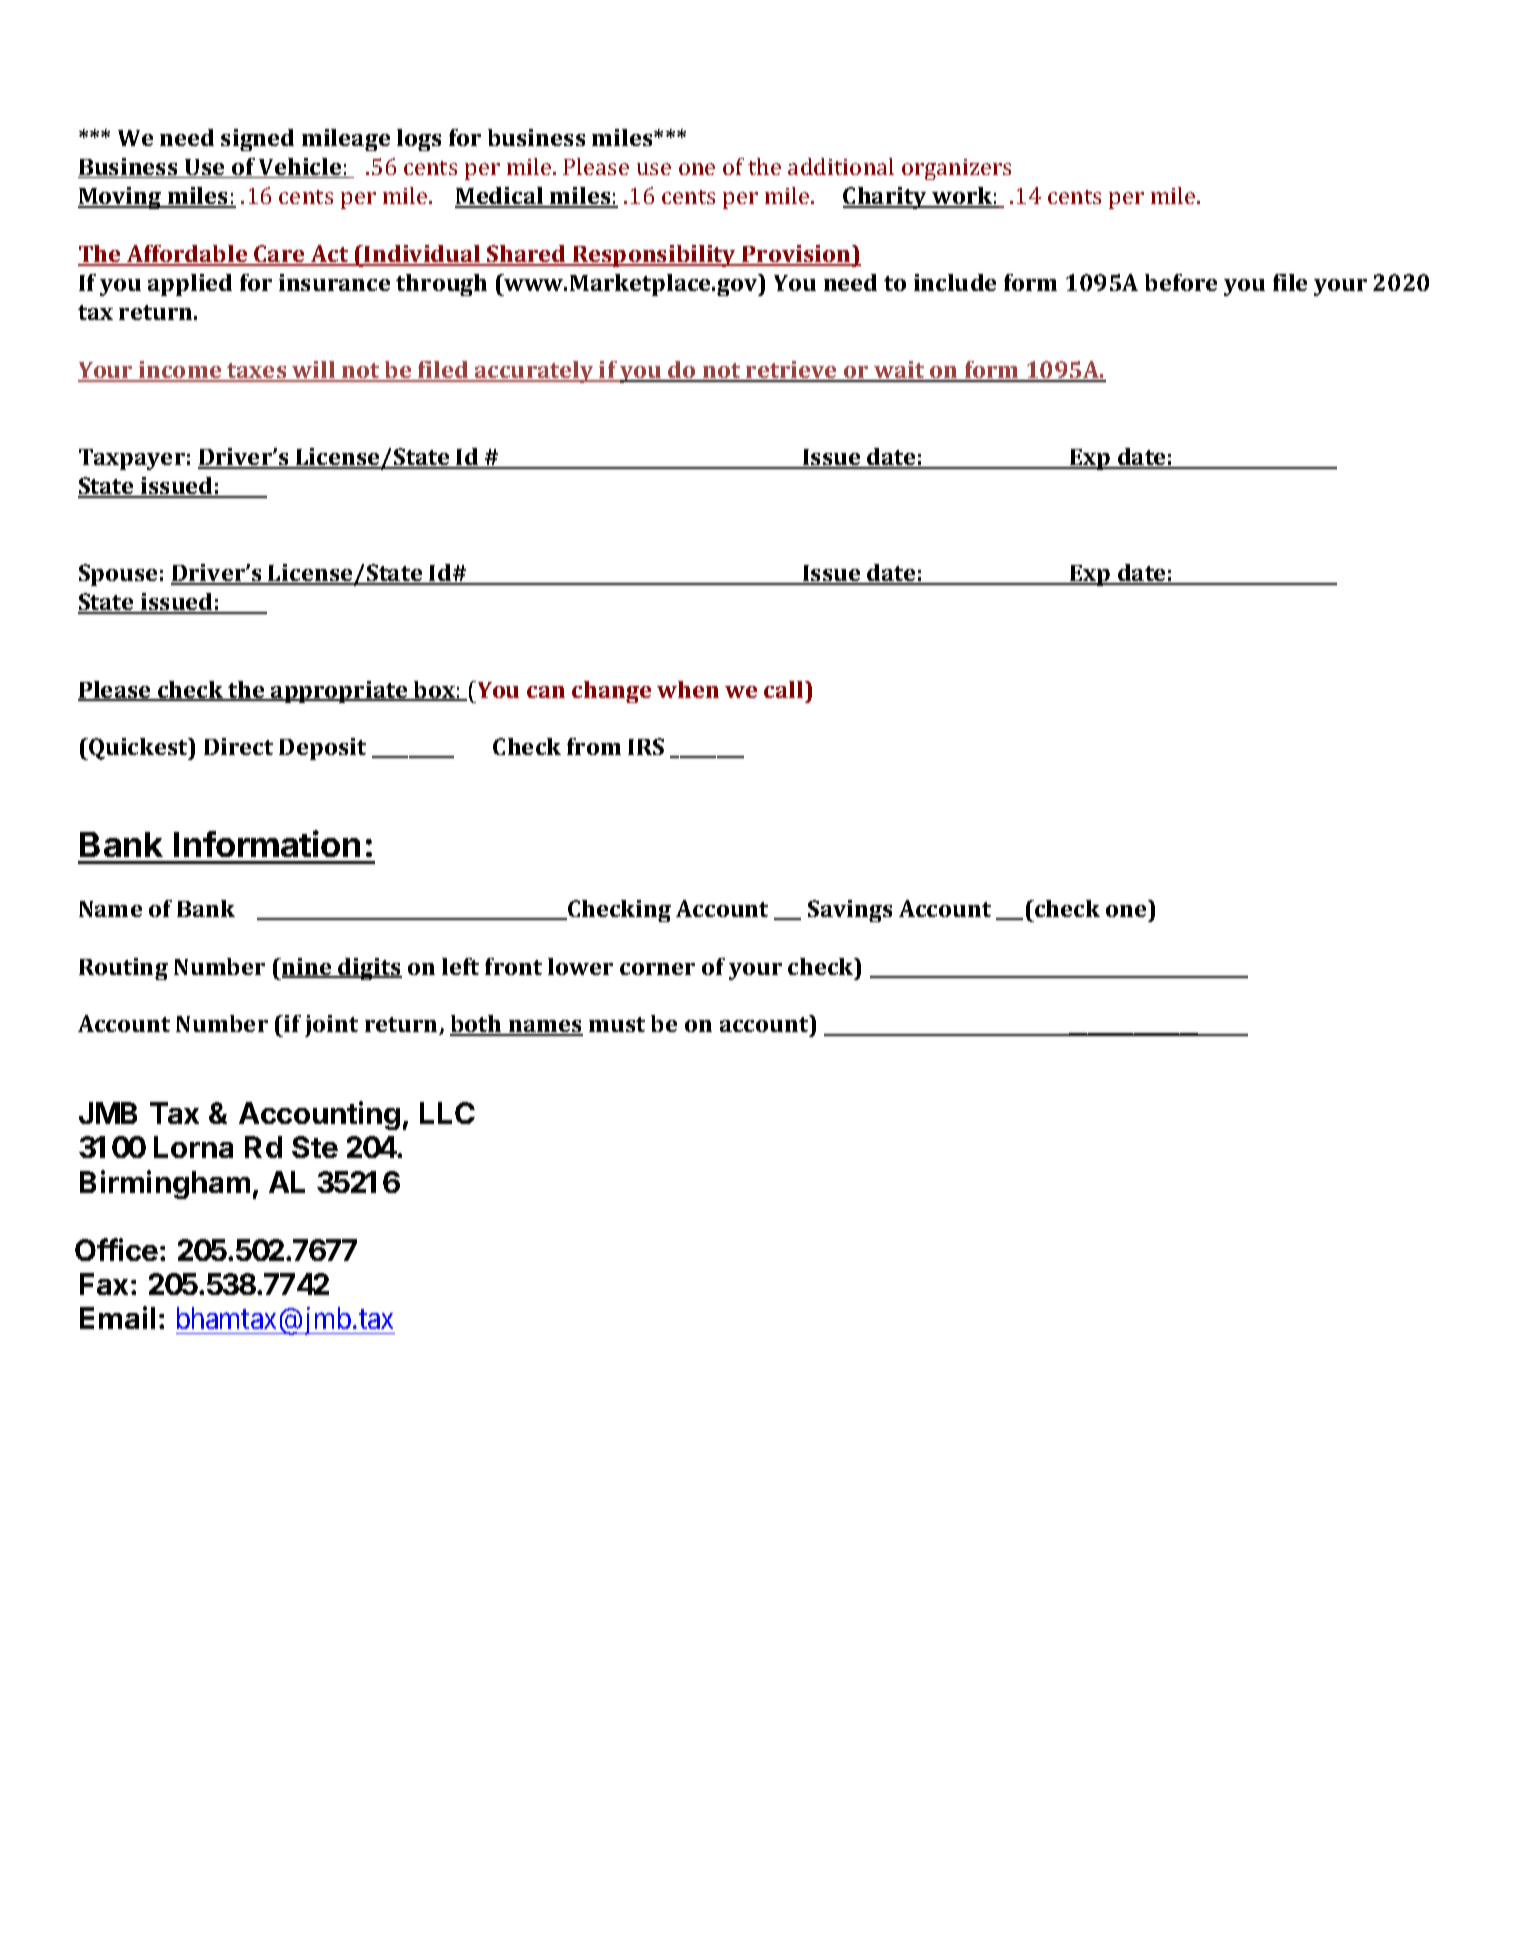 Image resolution: width=1515 pixels, height=1960 pixels. What do you see at coordinates (657, 969) in the image?
I see `corner` at bounding box center [657, 969].
